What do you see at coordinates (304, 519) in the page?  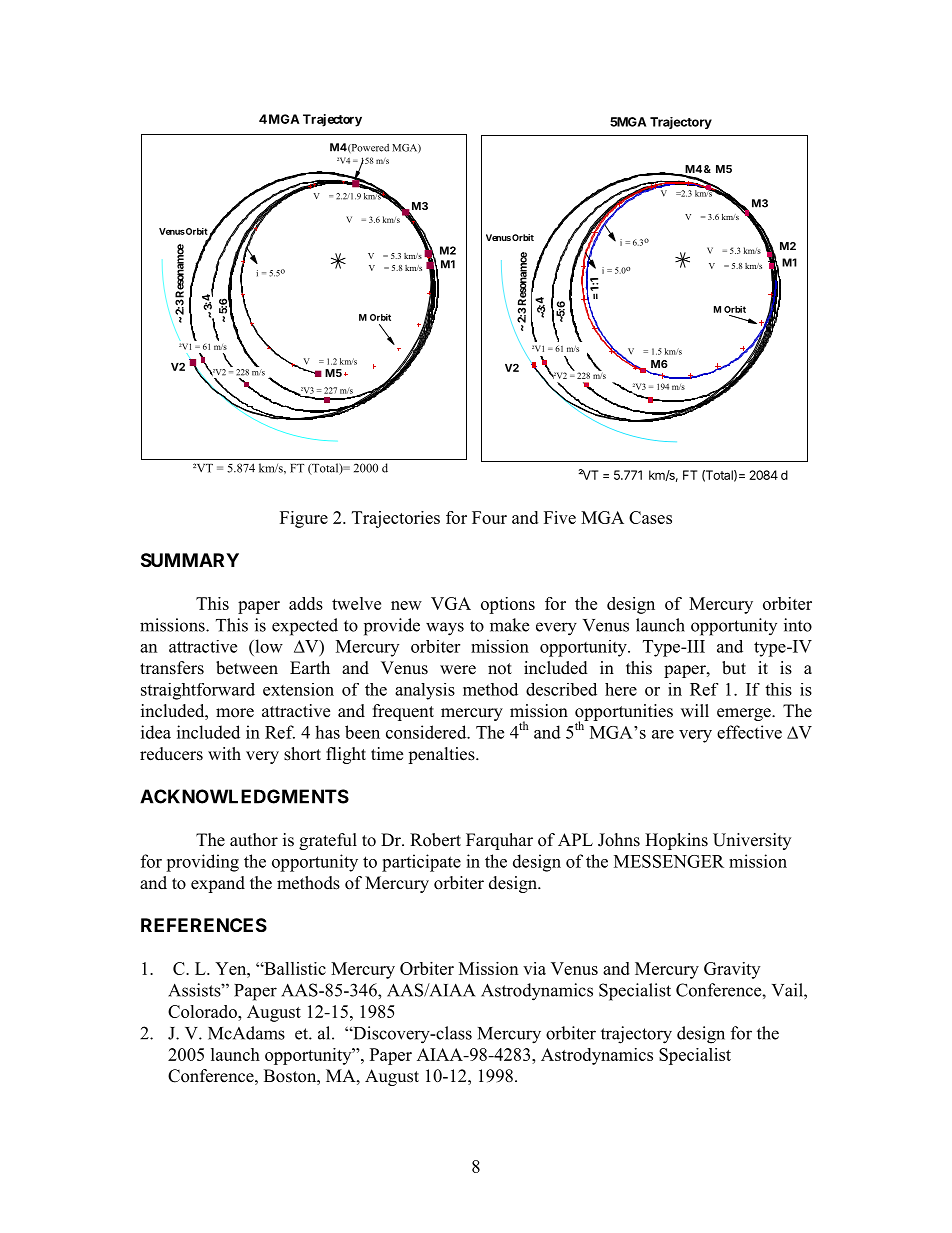 I see `Figure` at bounding box center [304, 519].
